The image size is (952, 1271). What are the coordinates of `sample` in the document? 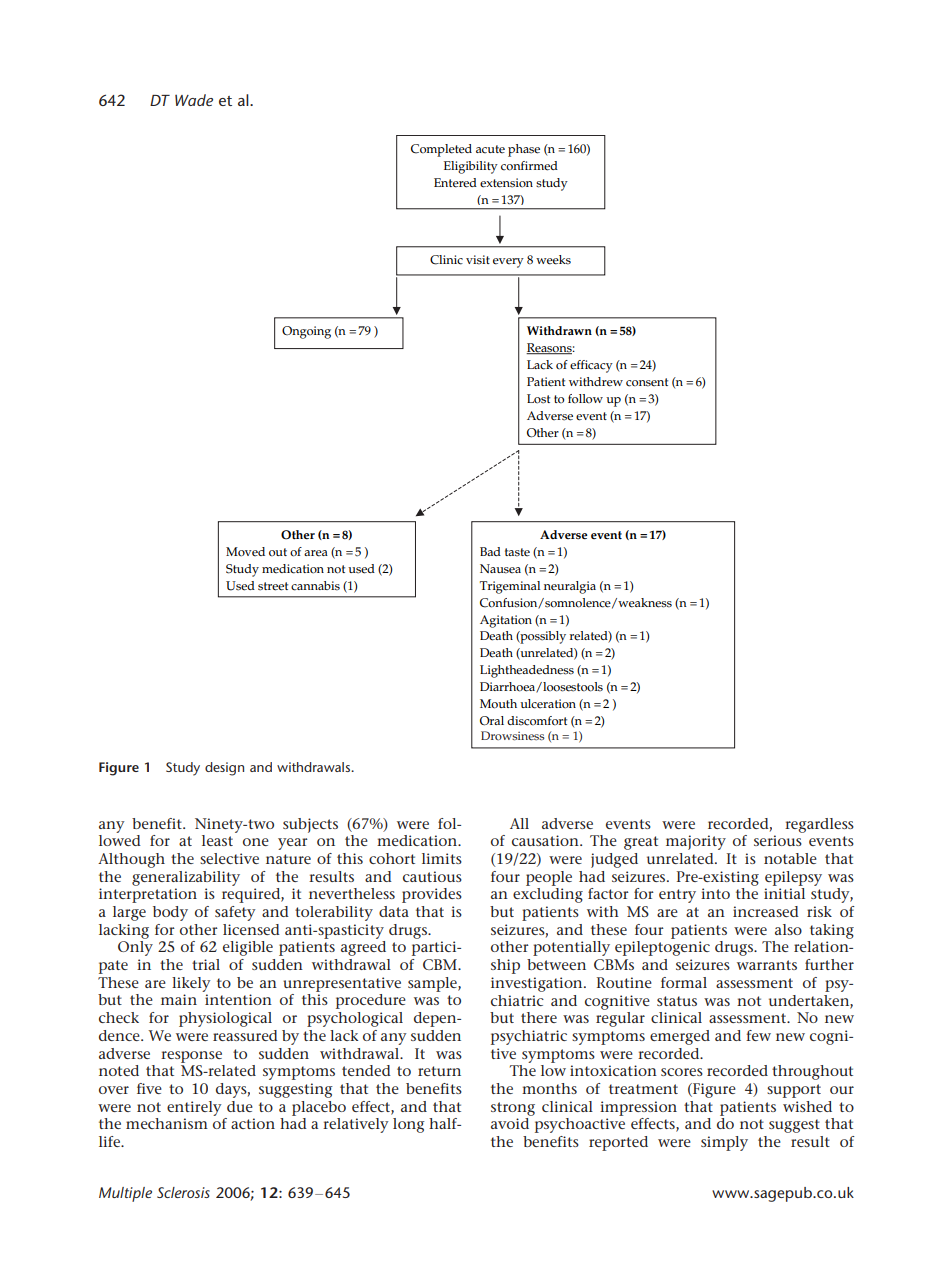 It's located at (433, 984).
